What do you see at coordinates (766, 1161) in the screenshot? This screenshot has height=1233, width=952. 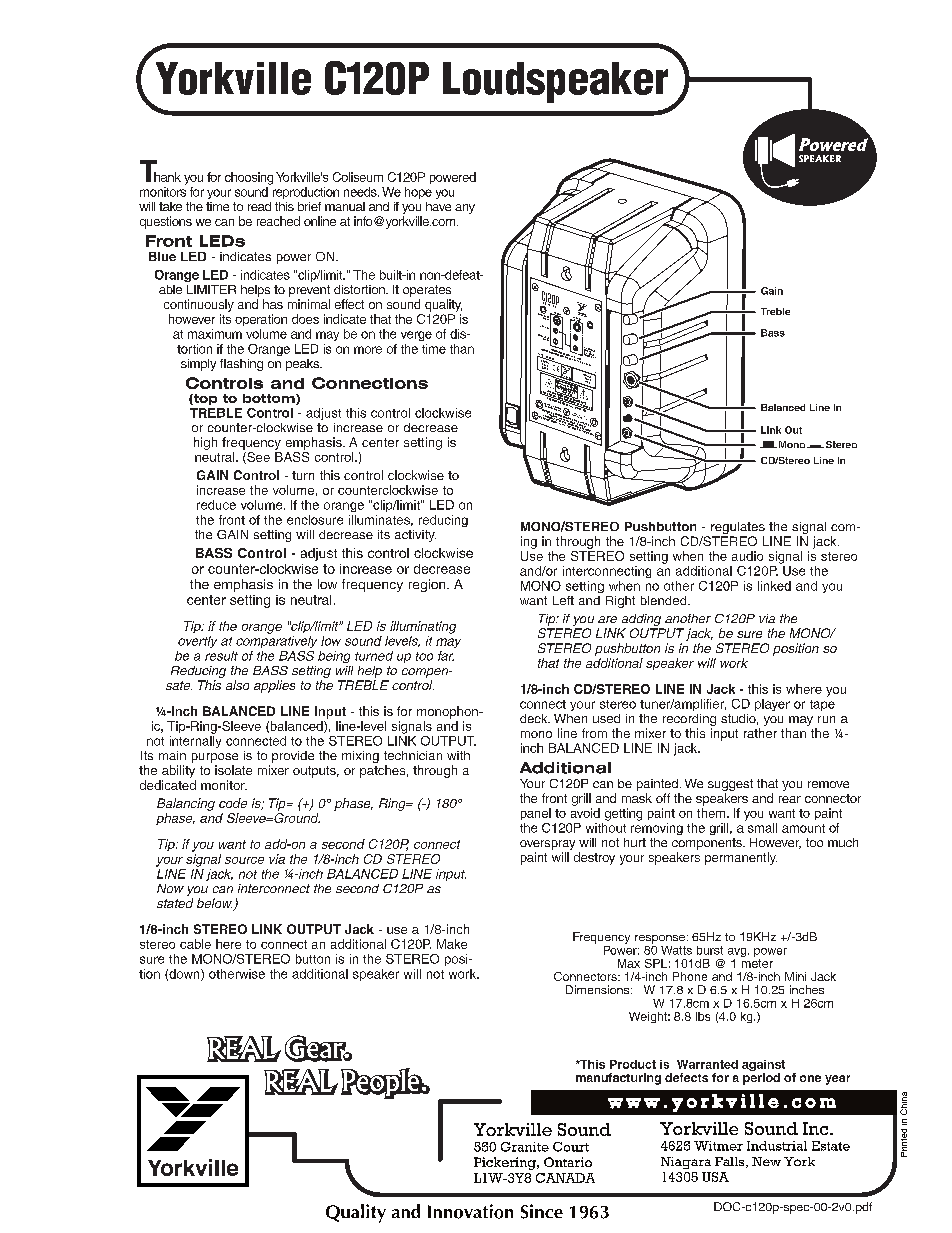 I see `New` at bounding box center [766, 1161].
